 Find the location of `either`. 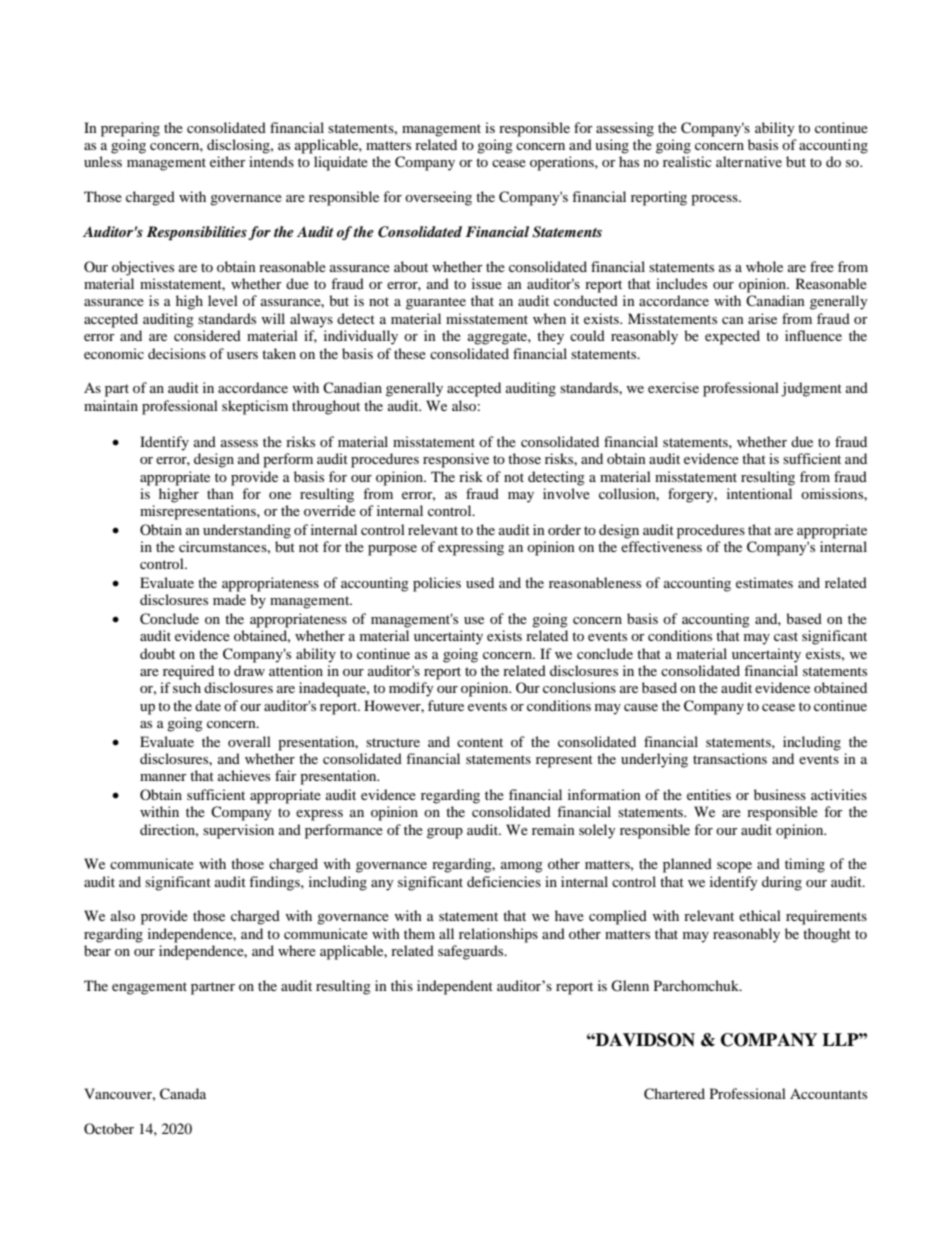

either is located at coordinates (228, 161).
